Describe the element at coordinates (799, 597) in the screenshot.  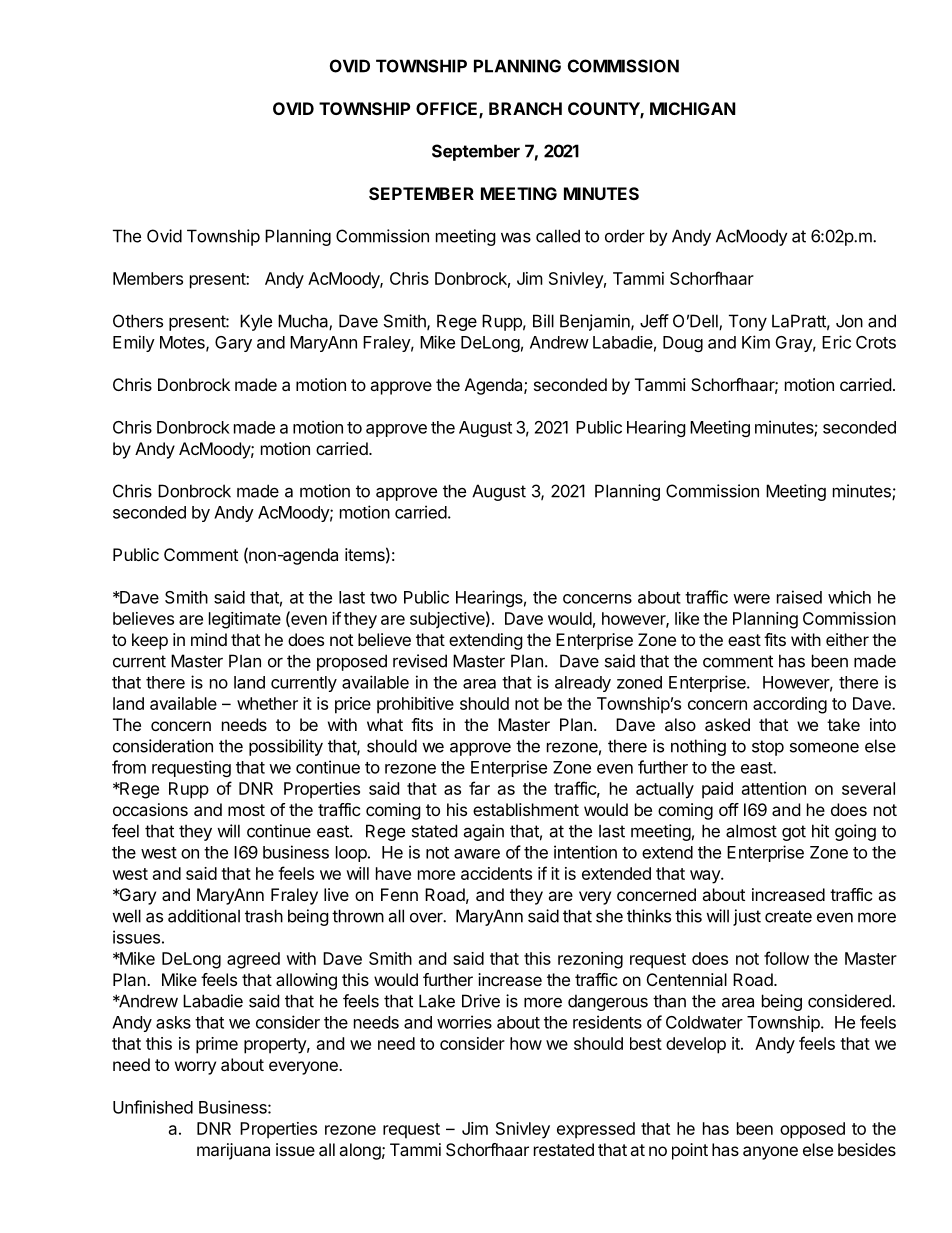
I see `raised` at that location.
